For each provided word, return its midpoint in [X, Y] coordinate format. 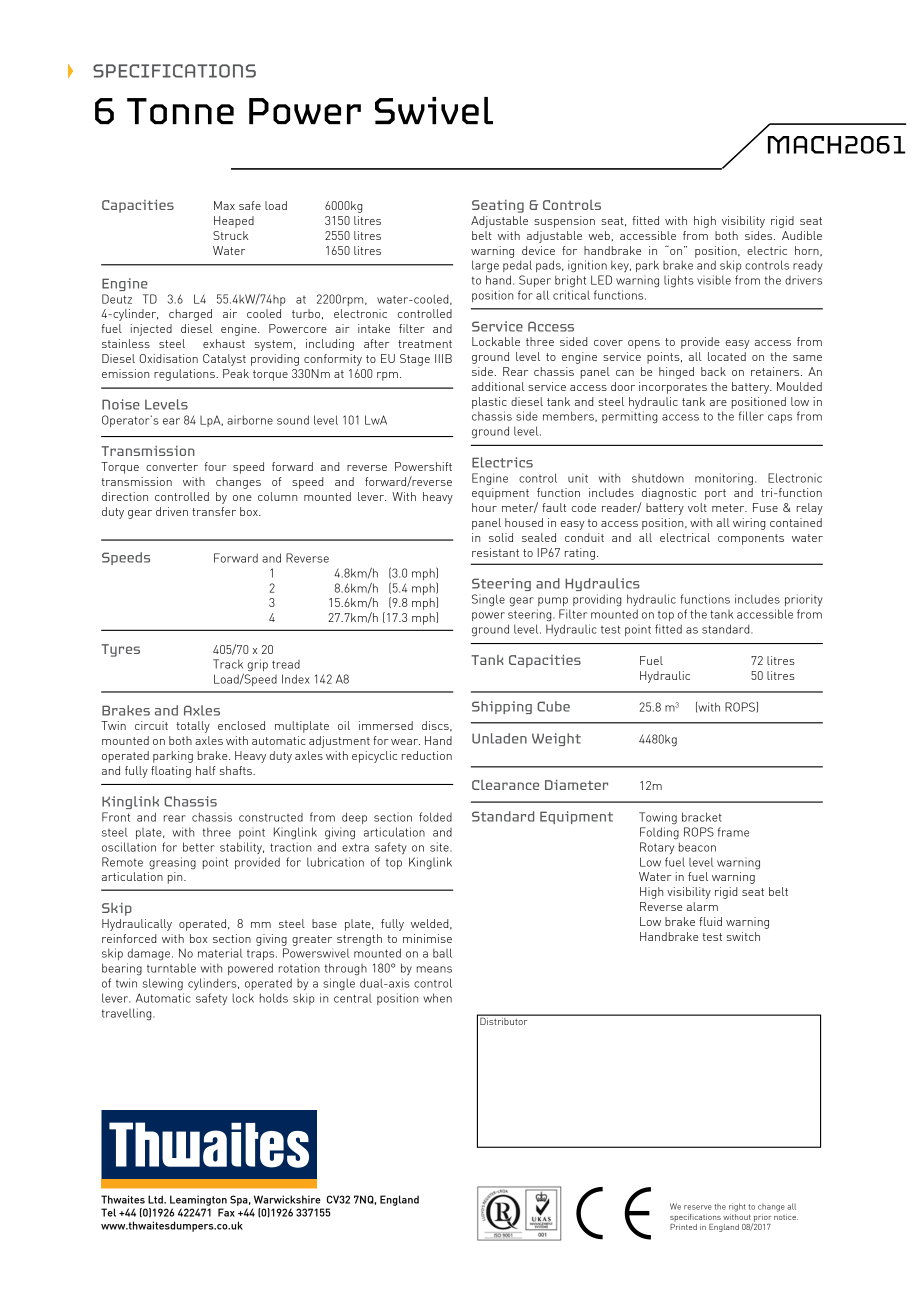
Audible [802, 235]
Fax [226, 1212]
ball [442, 953]
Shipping [502, 707]
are [718, 403]
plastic [489, 403]
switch [743, 936]
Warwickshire [287, 1199]
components [751, 539]
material [220, 953]
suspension [564, 222]
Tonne [180, 111]
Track [228, 664]
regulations [185, 375]
